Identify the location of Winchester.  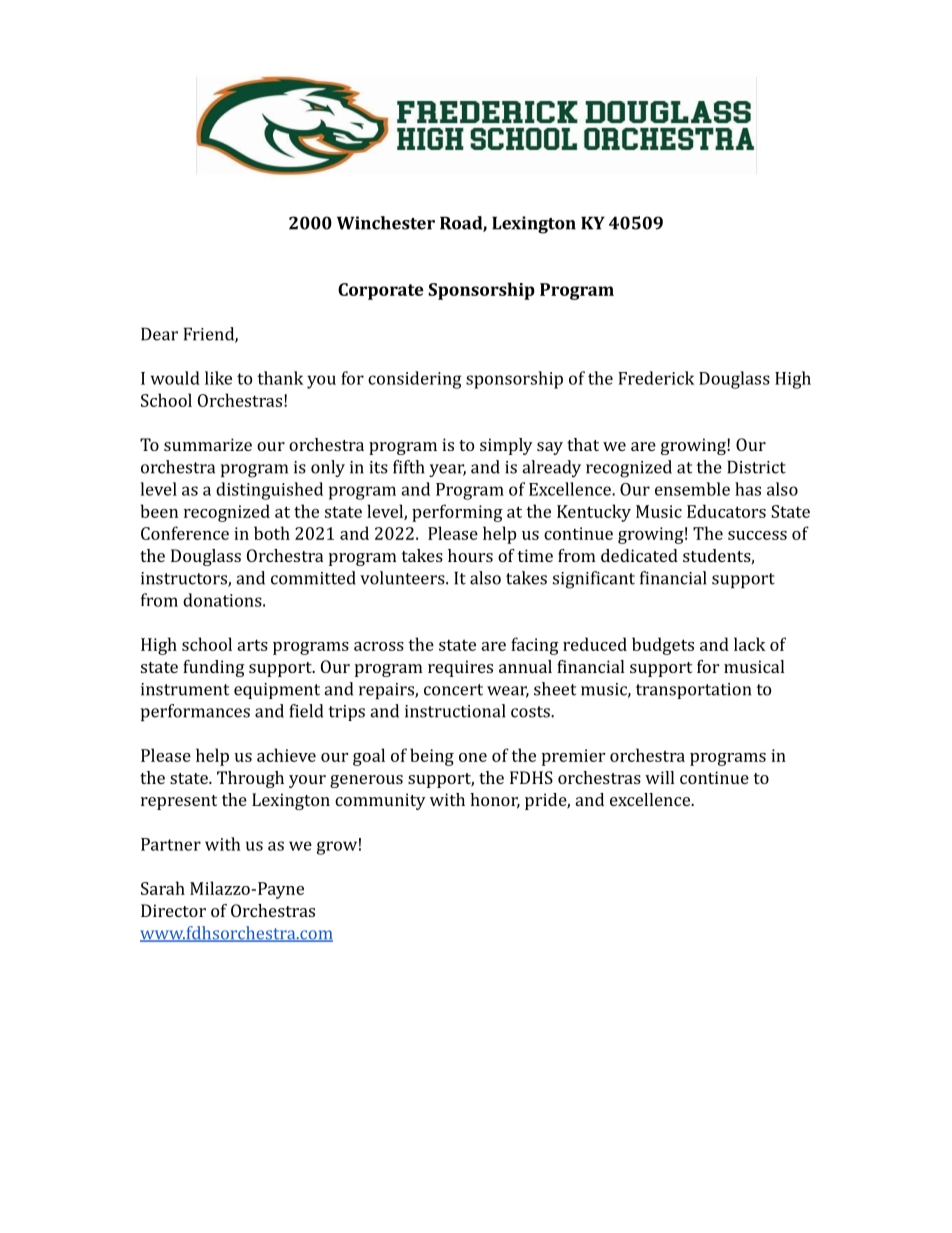
(386, 223).
